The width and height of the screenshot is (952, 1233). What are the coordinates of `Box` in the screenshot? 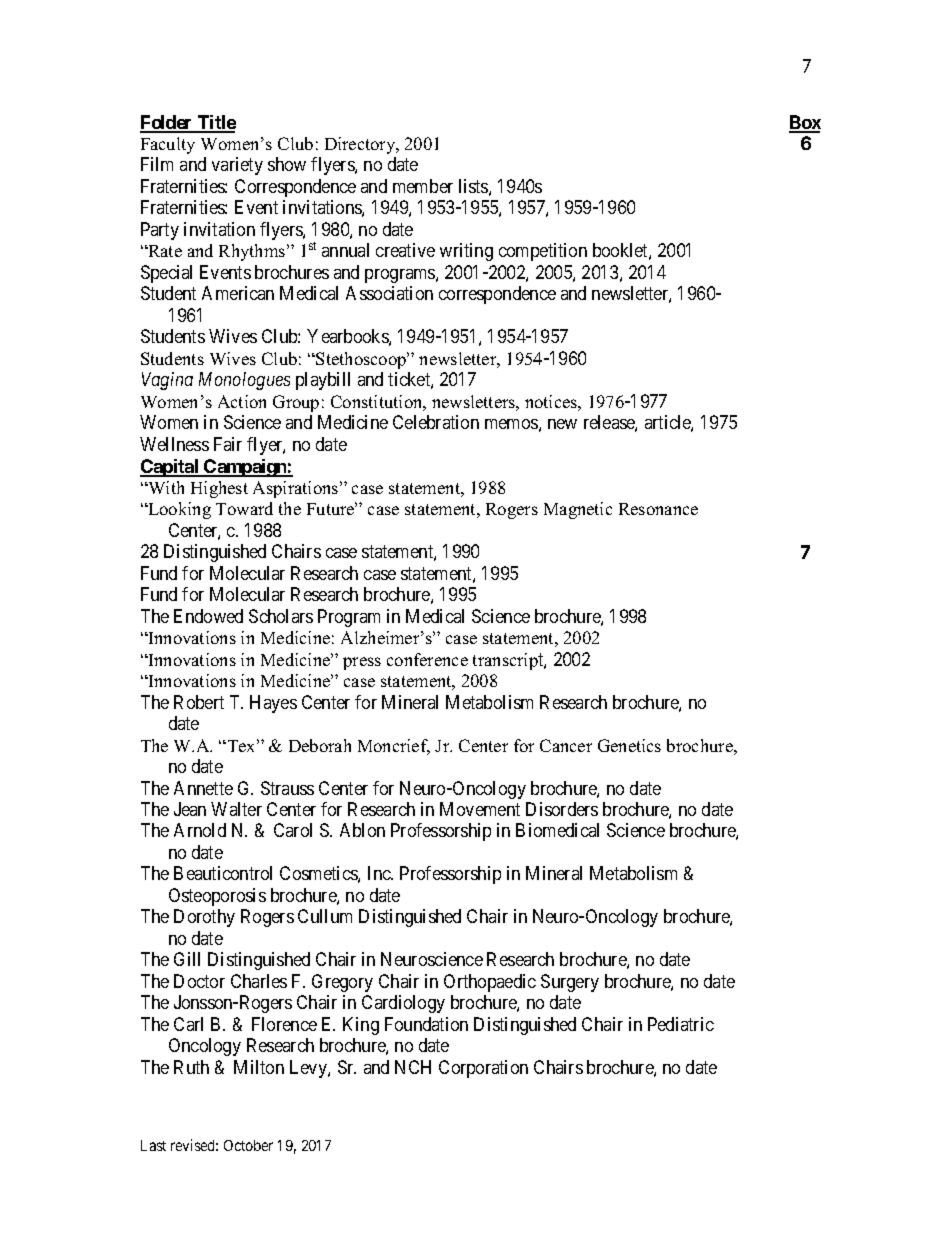 It's located at (805, 123).
